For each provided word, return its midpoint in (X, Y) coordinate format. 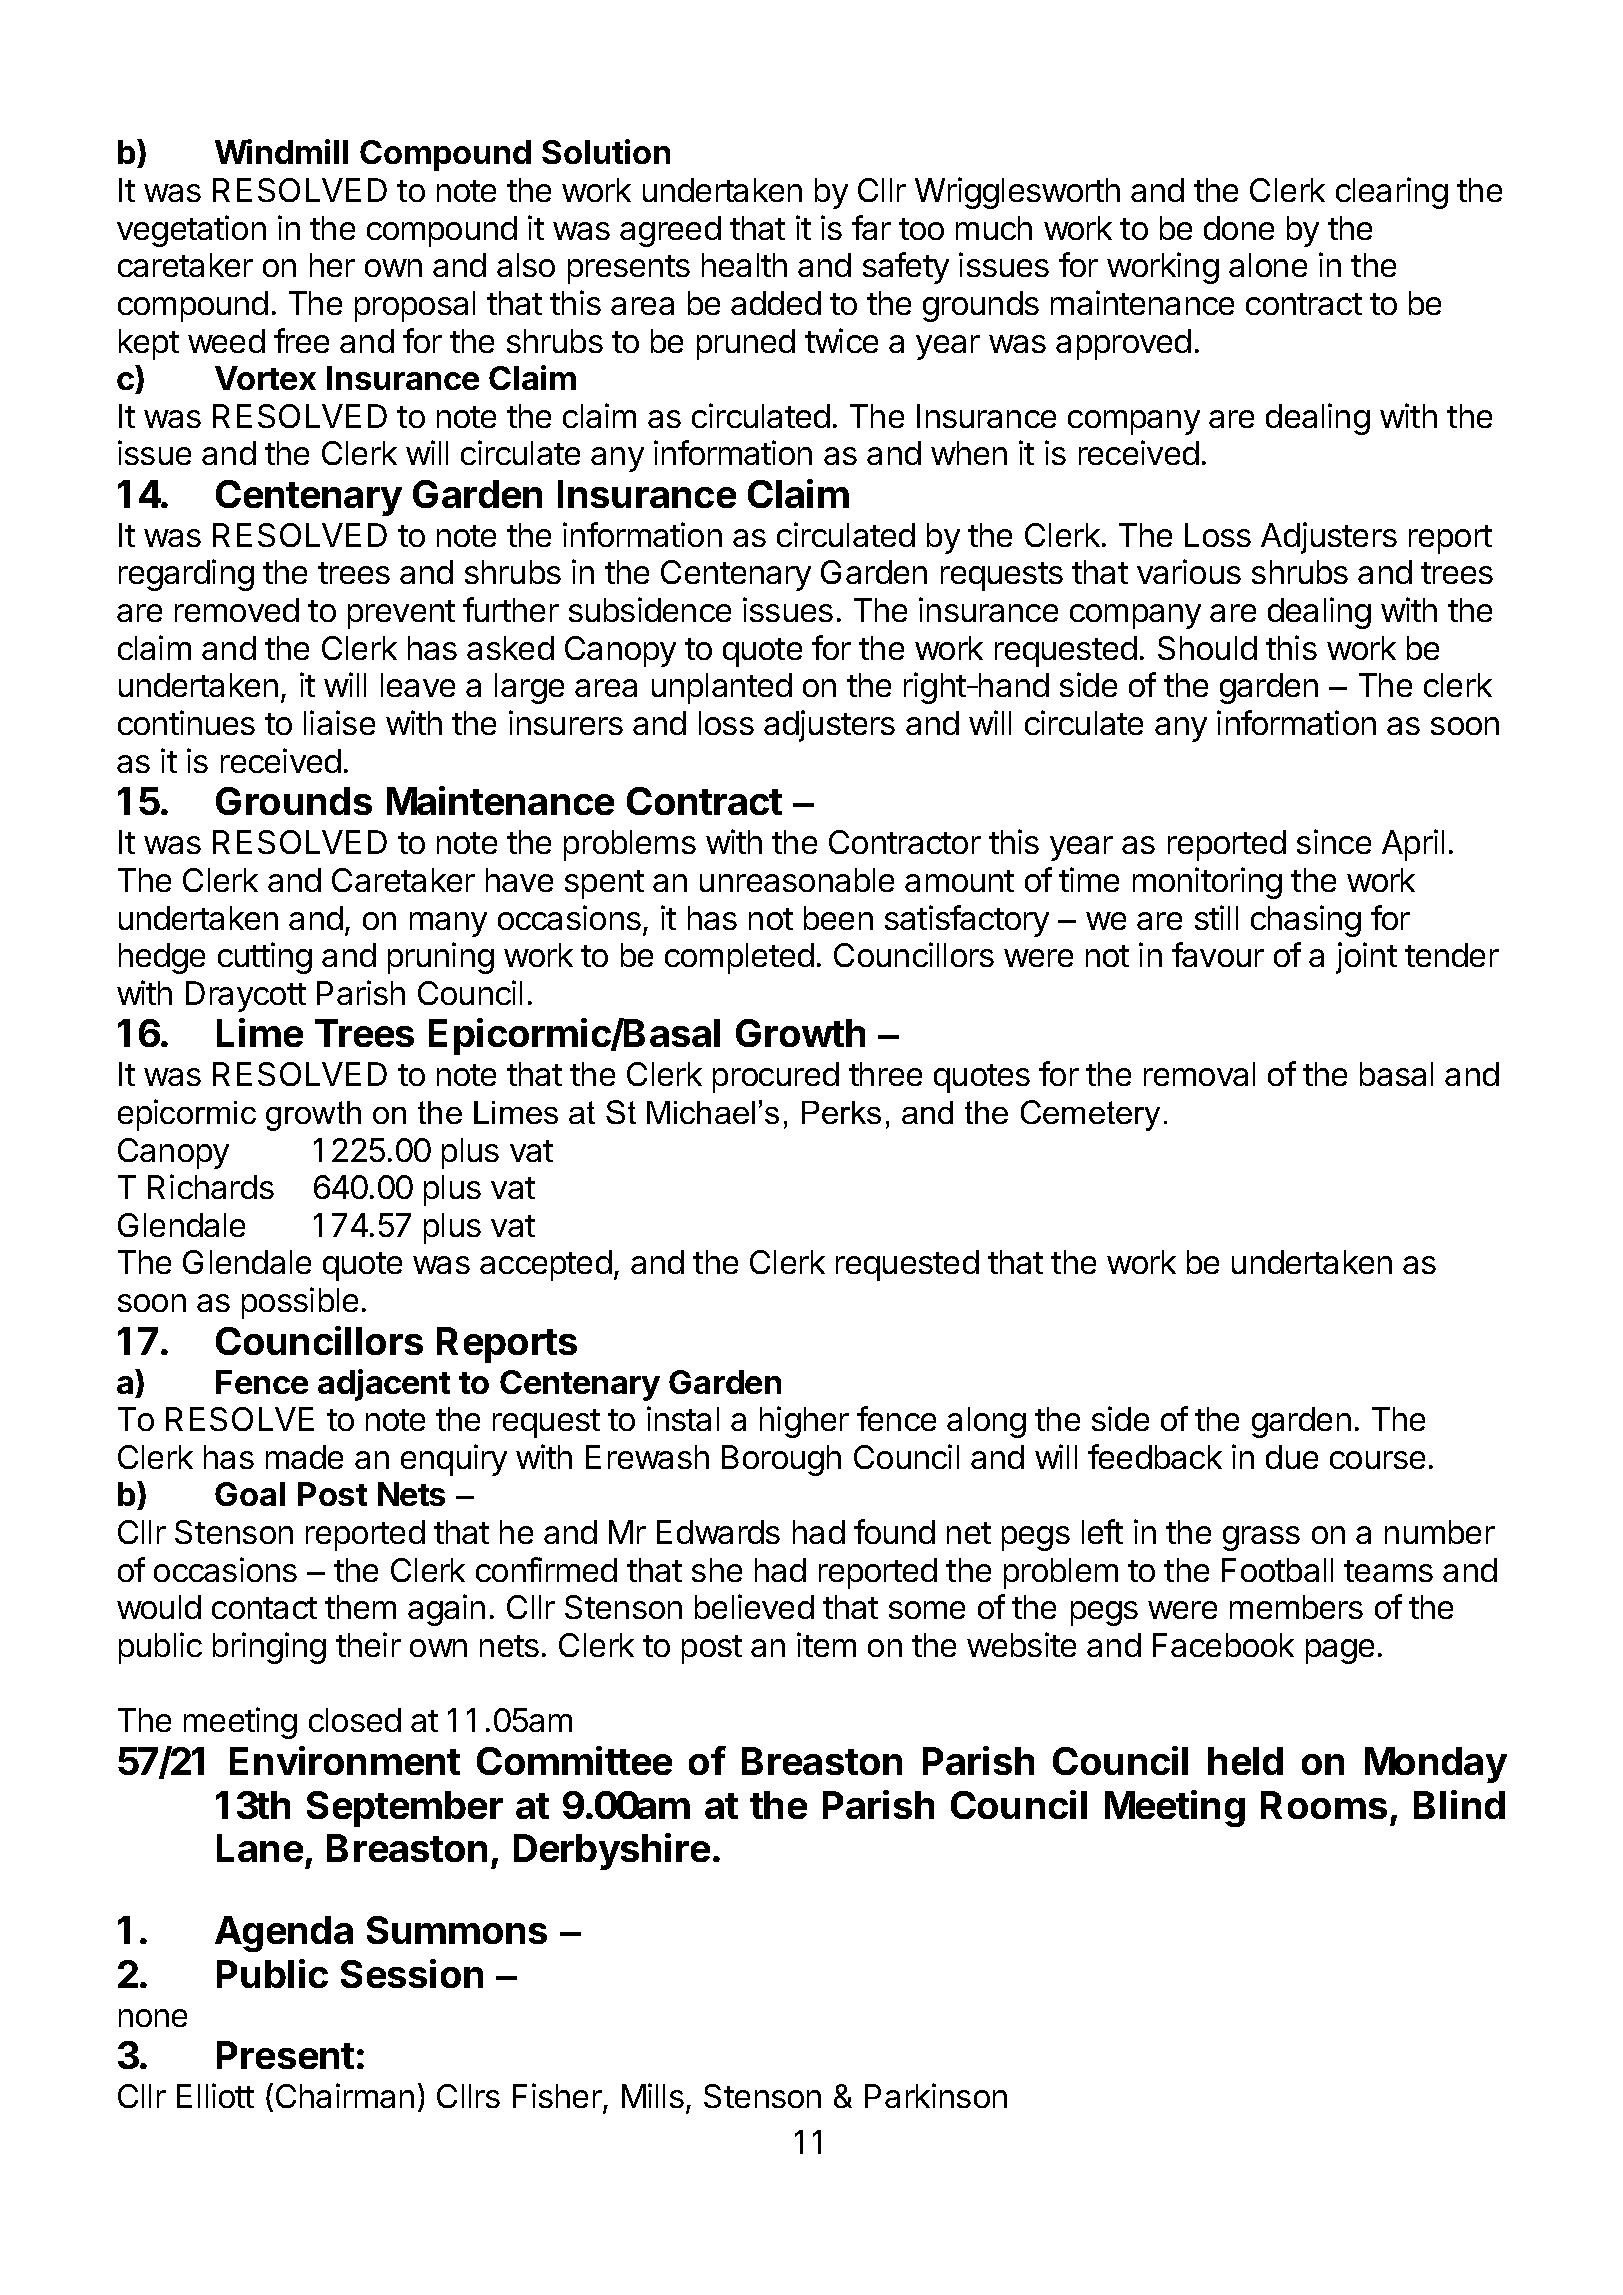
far (871, 227)
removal (1199, 1074)
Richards (211, 1186)
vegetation (191, 231)
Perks (841, 1112)
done (1239, 228)
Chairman (345, 2095)
